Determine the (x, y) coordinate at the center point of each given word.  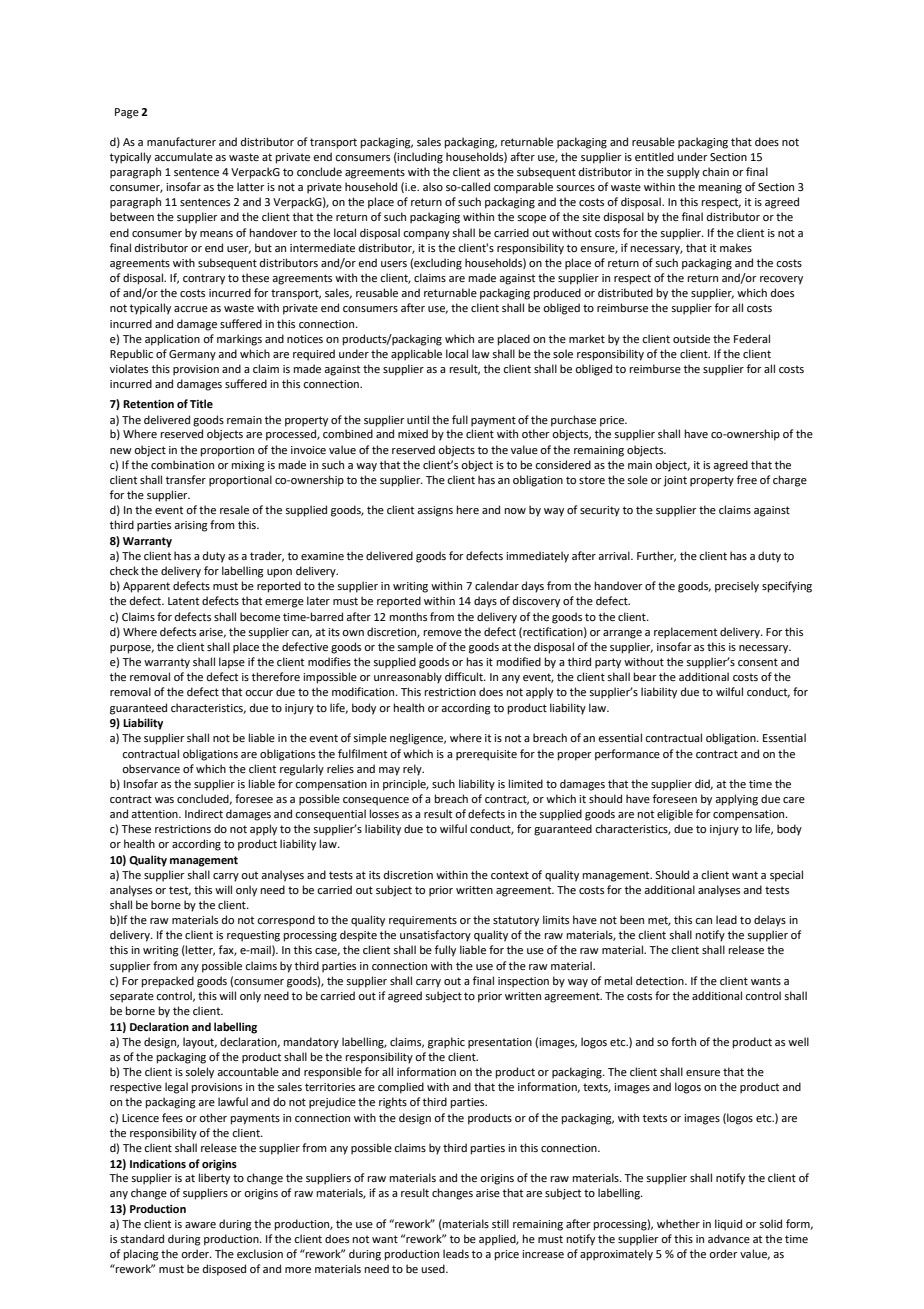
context (510, 875)
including (419, 158)
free (747, 479)
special (786, 876)
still (500, 1223)
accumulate (183, 156)
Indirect (204, 813)
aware (200, 1225)
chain (715, 171)
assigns (435, 511)
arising (191, 526)
